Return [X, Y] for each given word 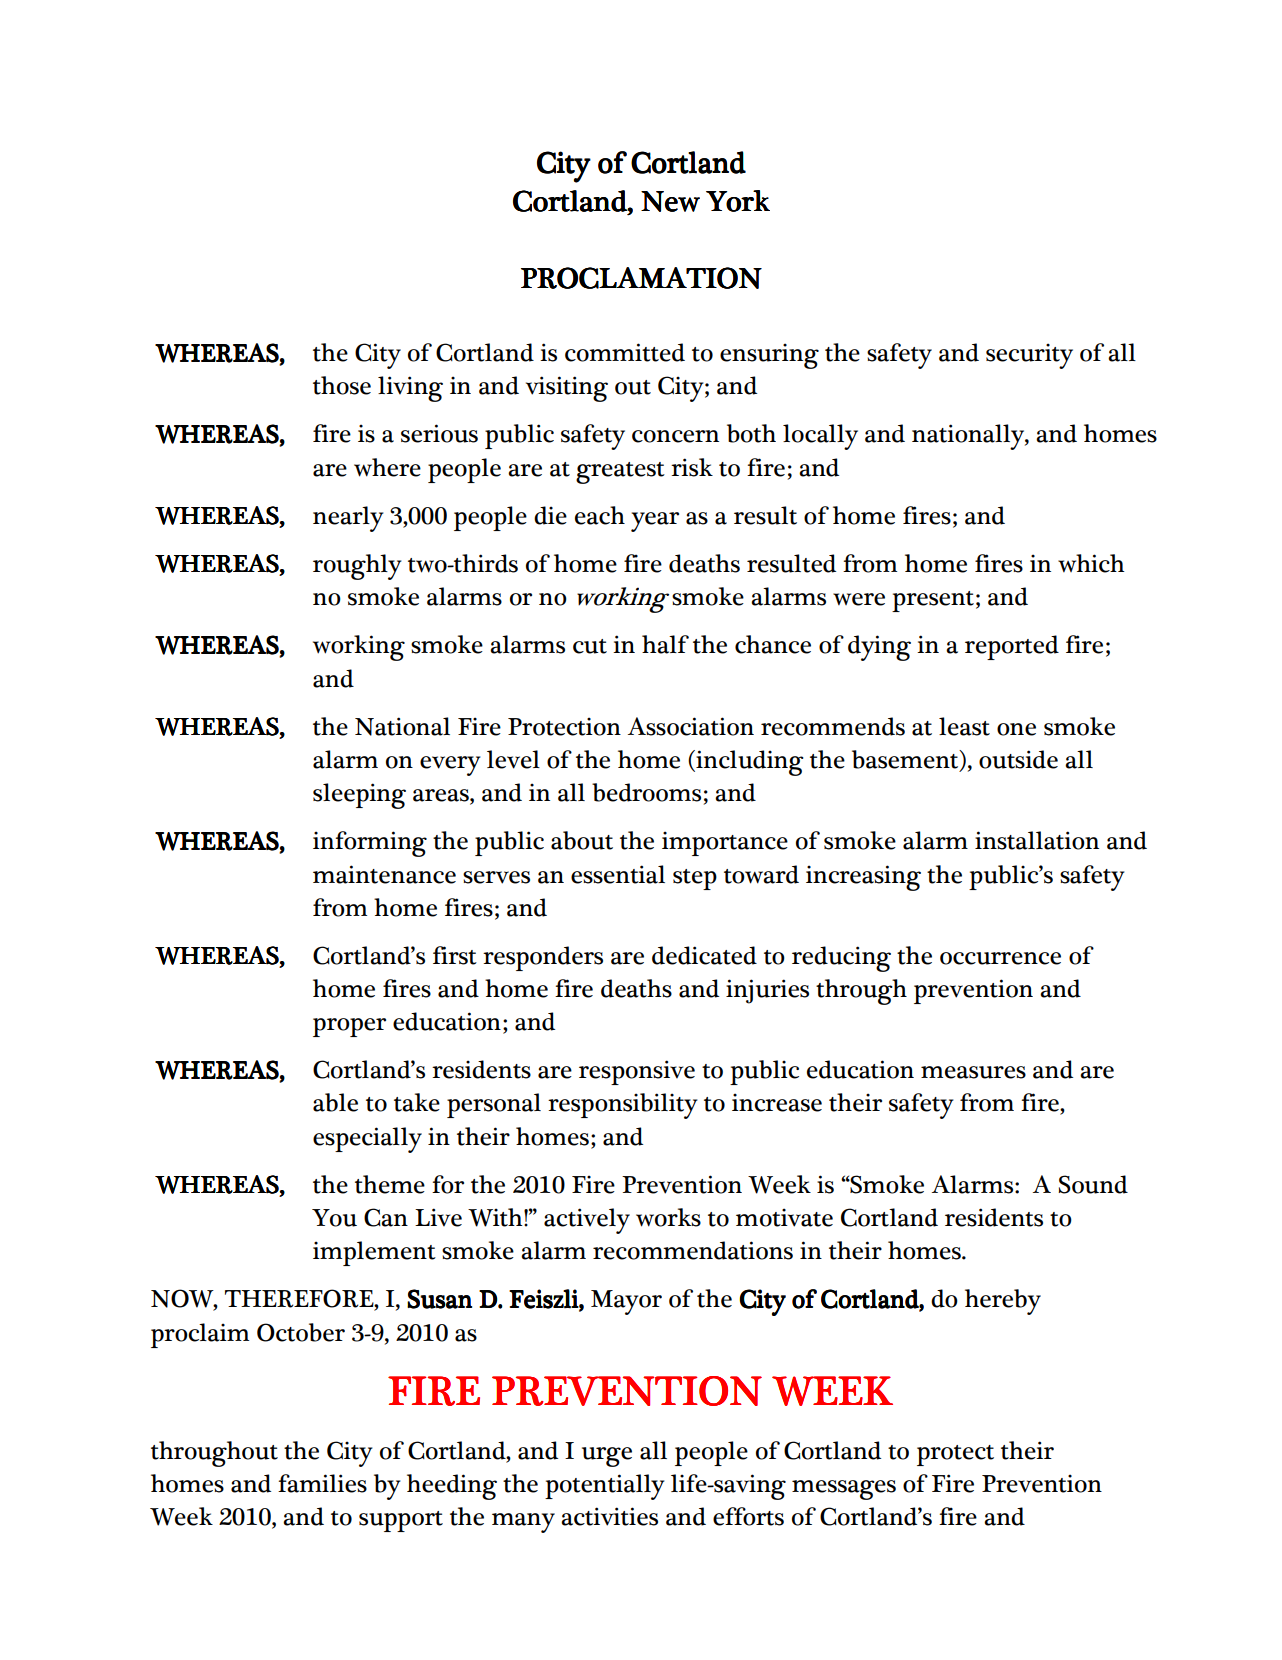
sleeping [359, 796]
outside [1018, 759]
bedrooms [646, 792]
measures [973, 1072]
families [322, 1483]
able [335, 1102]
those [342, 385]
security [1029, 356]
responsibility [623, 1106]
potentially [605, 1487]
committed [625, 352]
